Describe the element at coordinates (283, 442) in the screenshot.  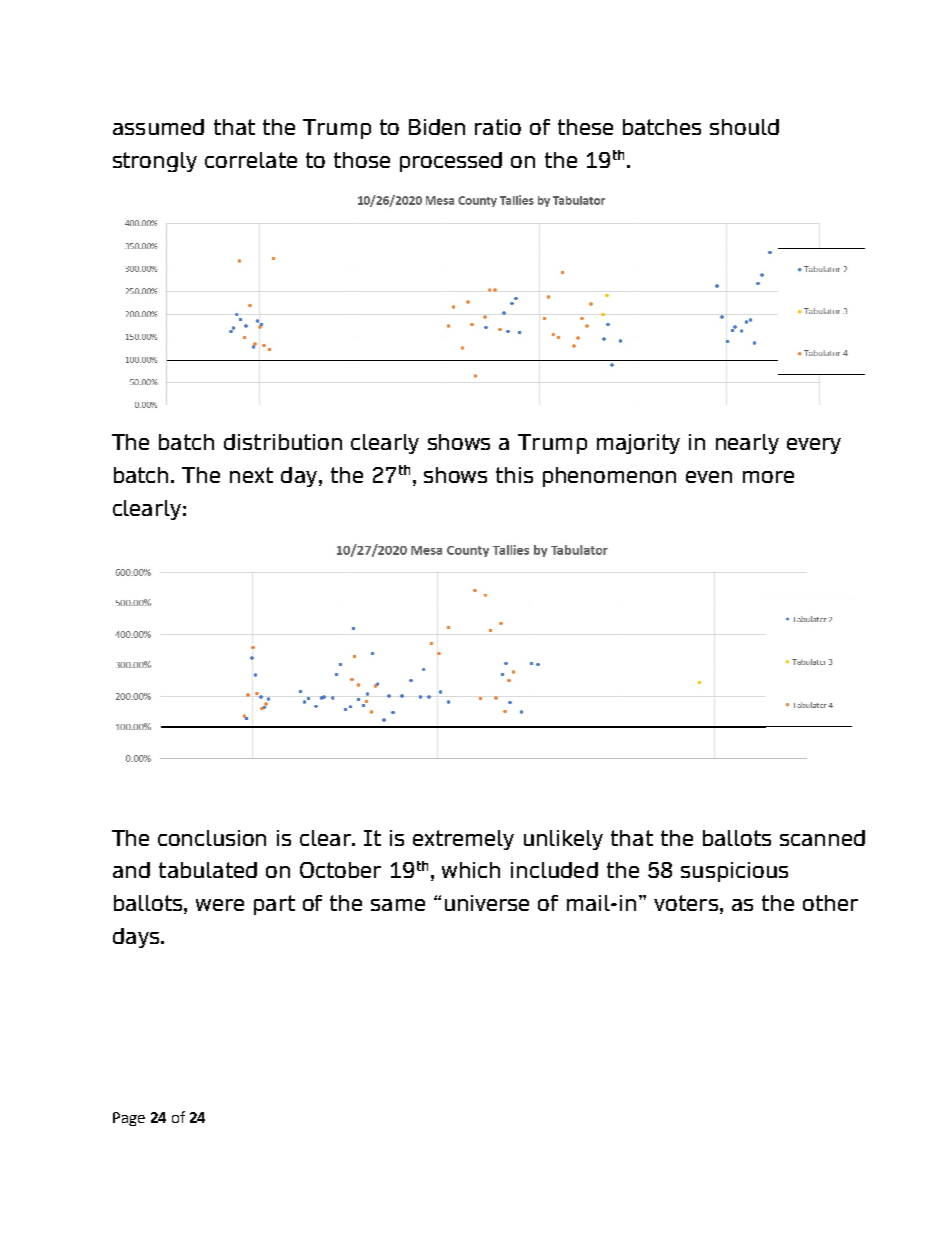
I see `distribution` at that location.
